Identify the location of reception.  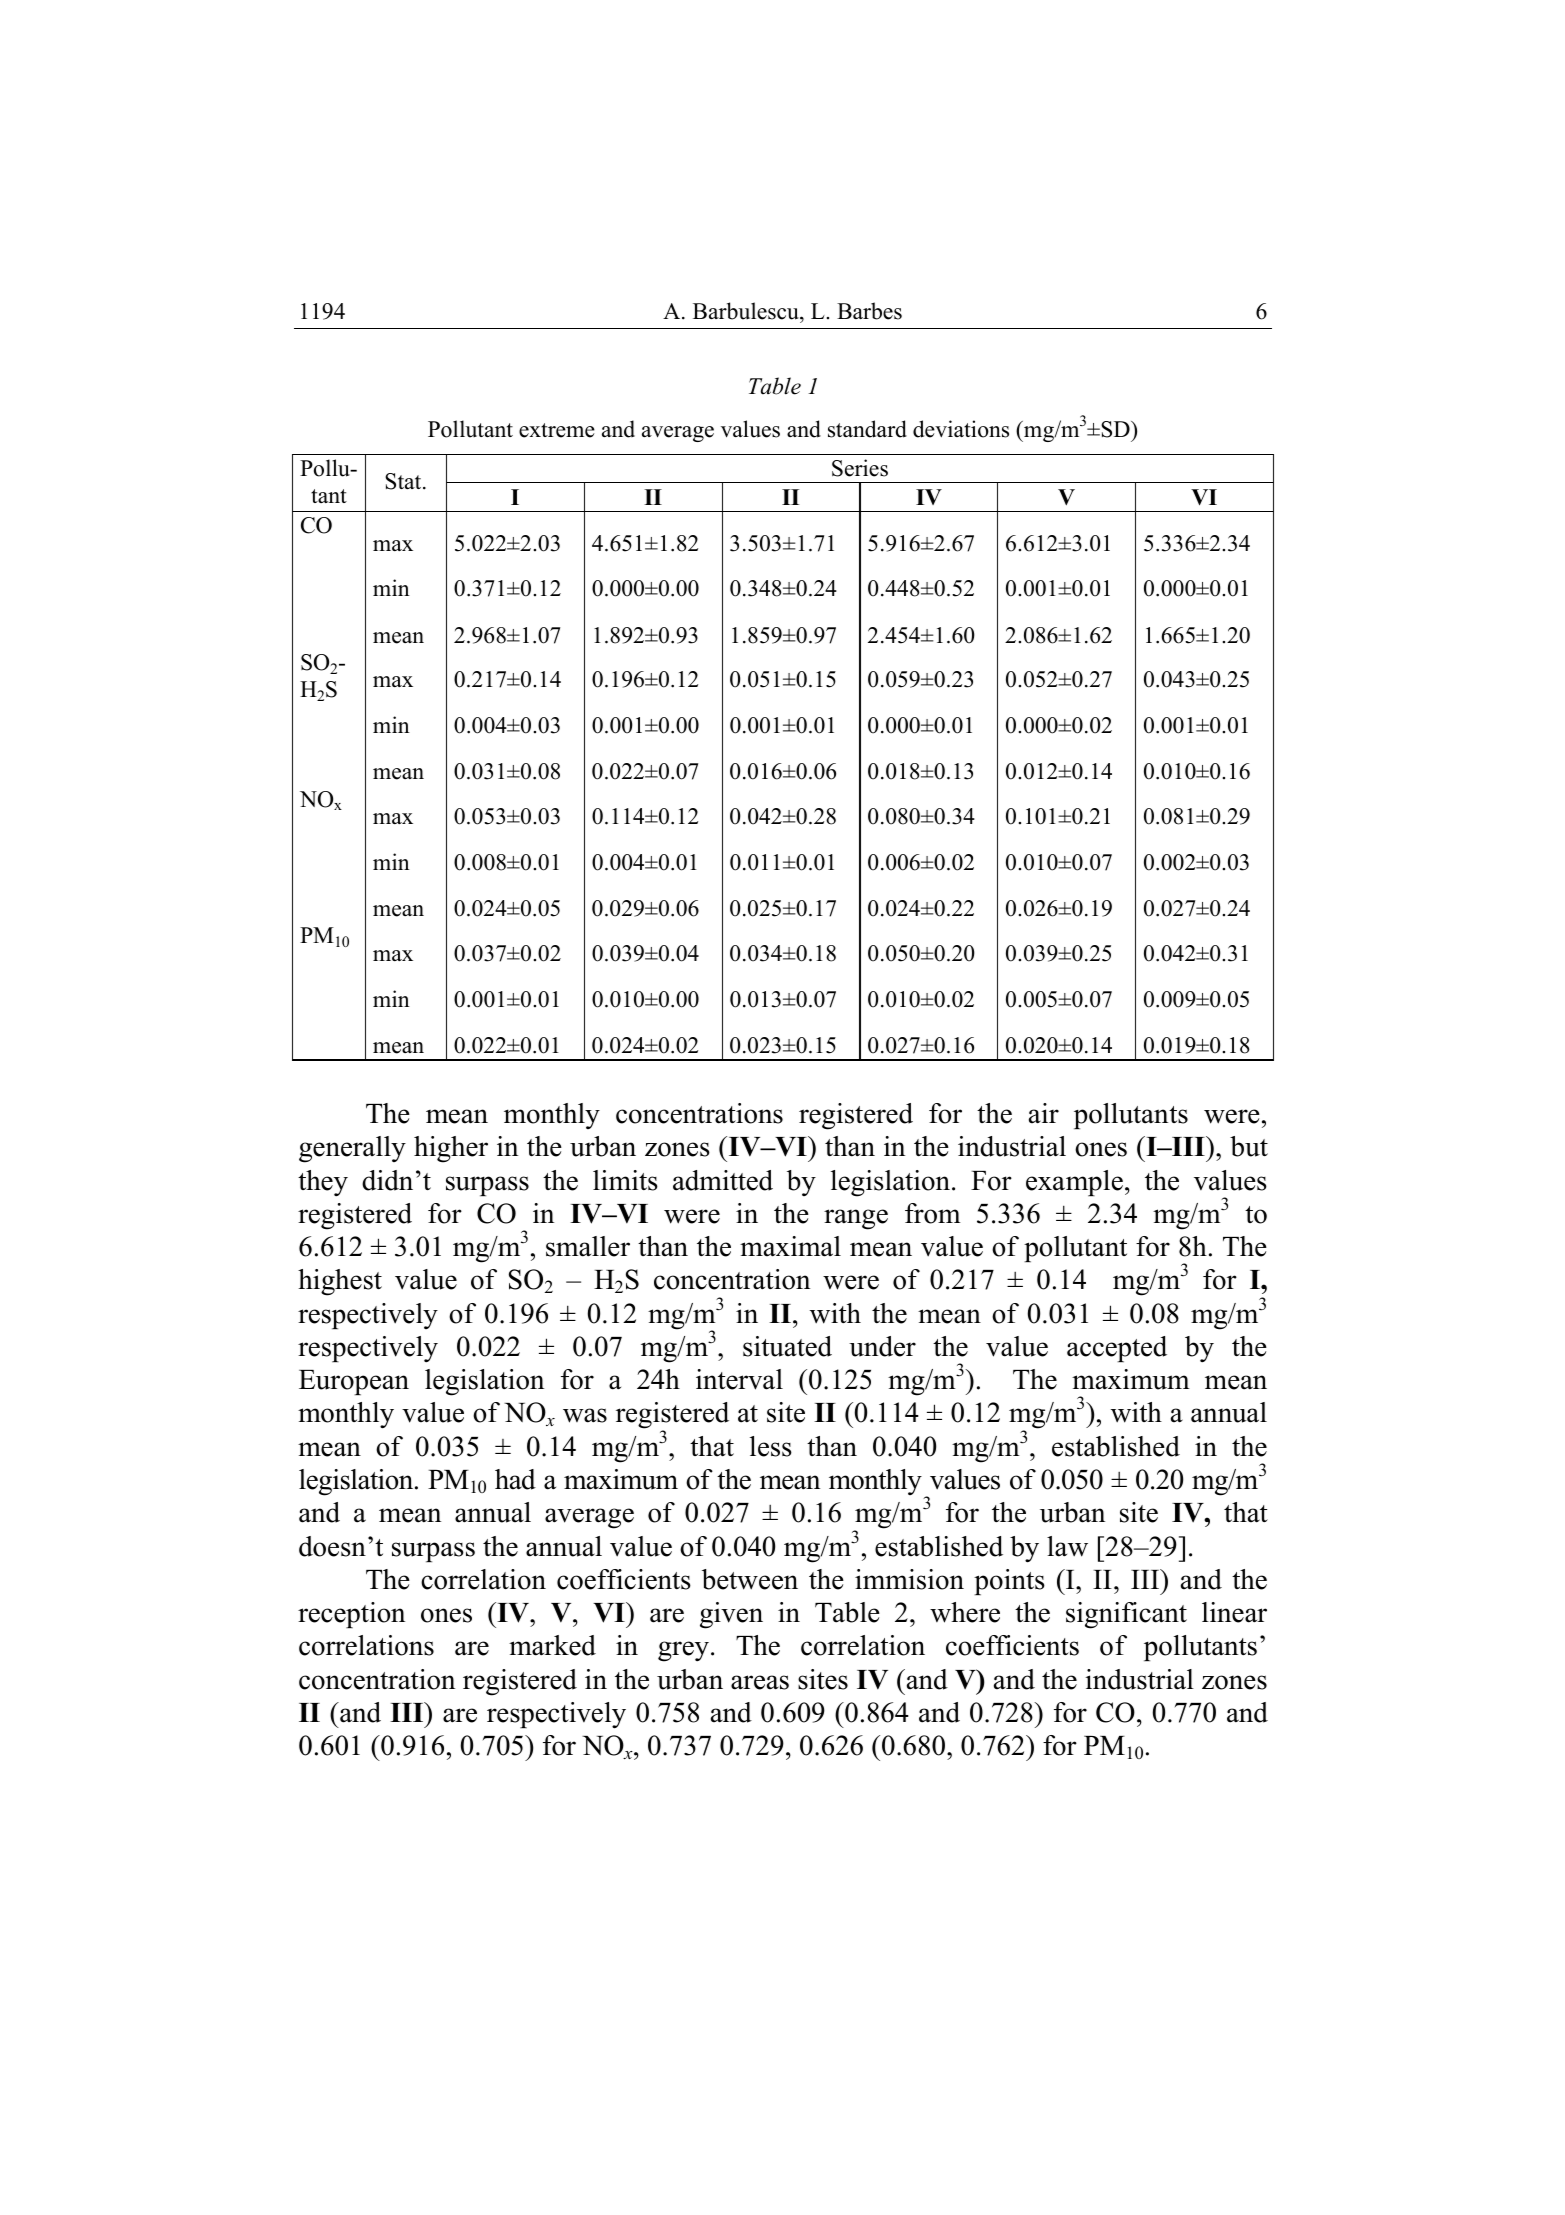
(351, 1615).
